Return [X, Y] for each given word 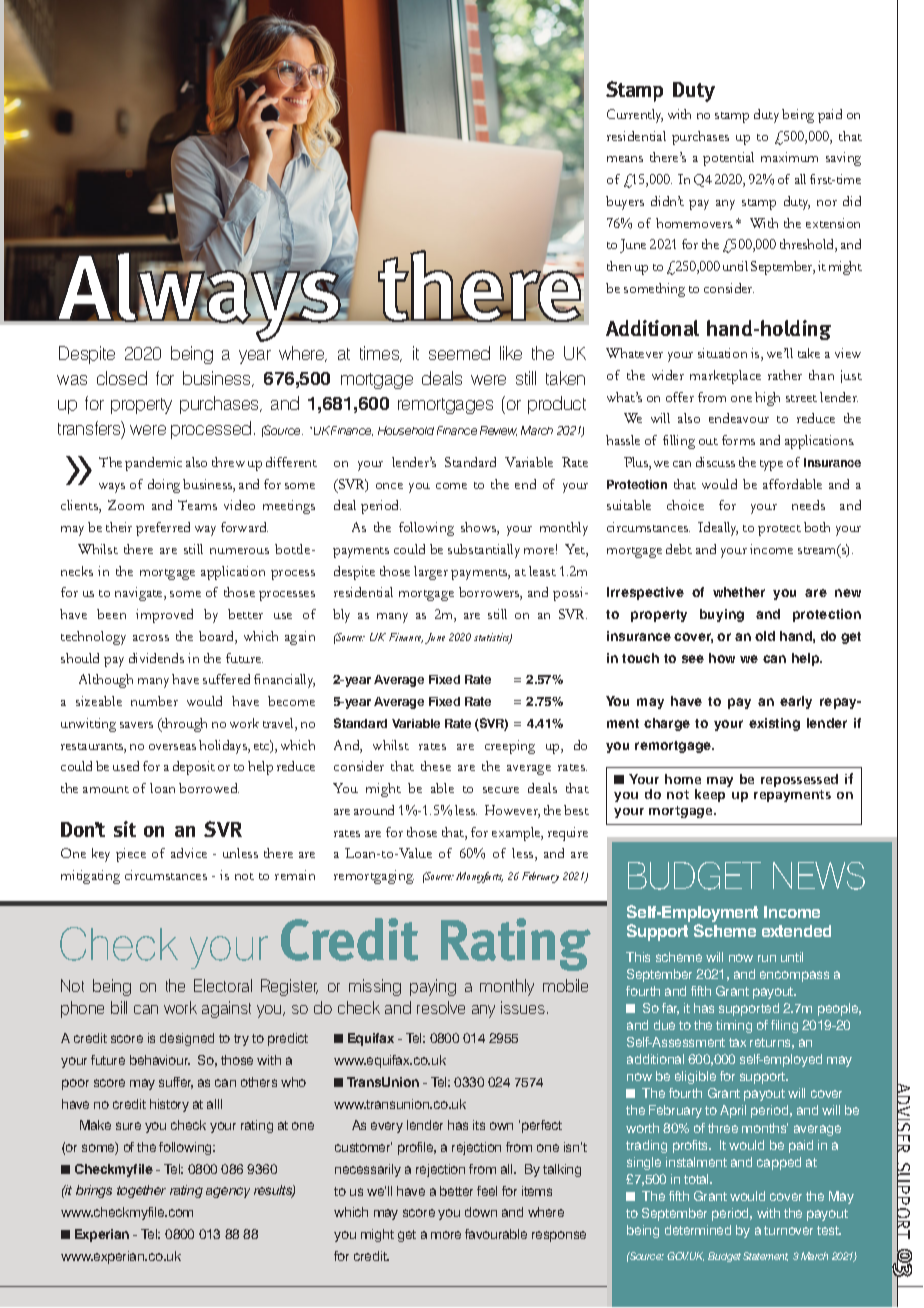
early [796, 702]
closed [122, 378]
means [625, 159]
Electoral [223, 985]
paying [433, 987]
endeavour [739, 418]
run [767, 958]
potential [728, 159]
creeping [510, 747]
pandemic [153, 464]
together [141, 1191]
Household [406, 430]
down [481, 1212]
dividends [156, 658]
